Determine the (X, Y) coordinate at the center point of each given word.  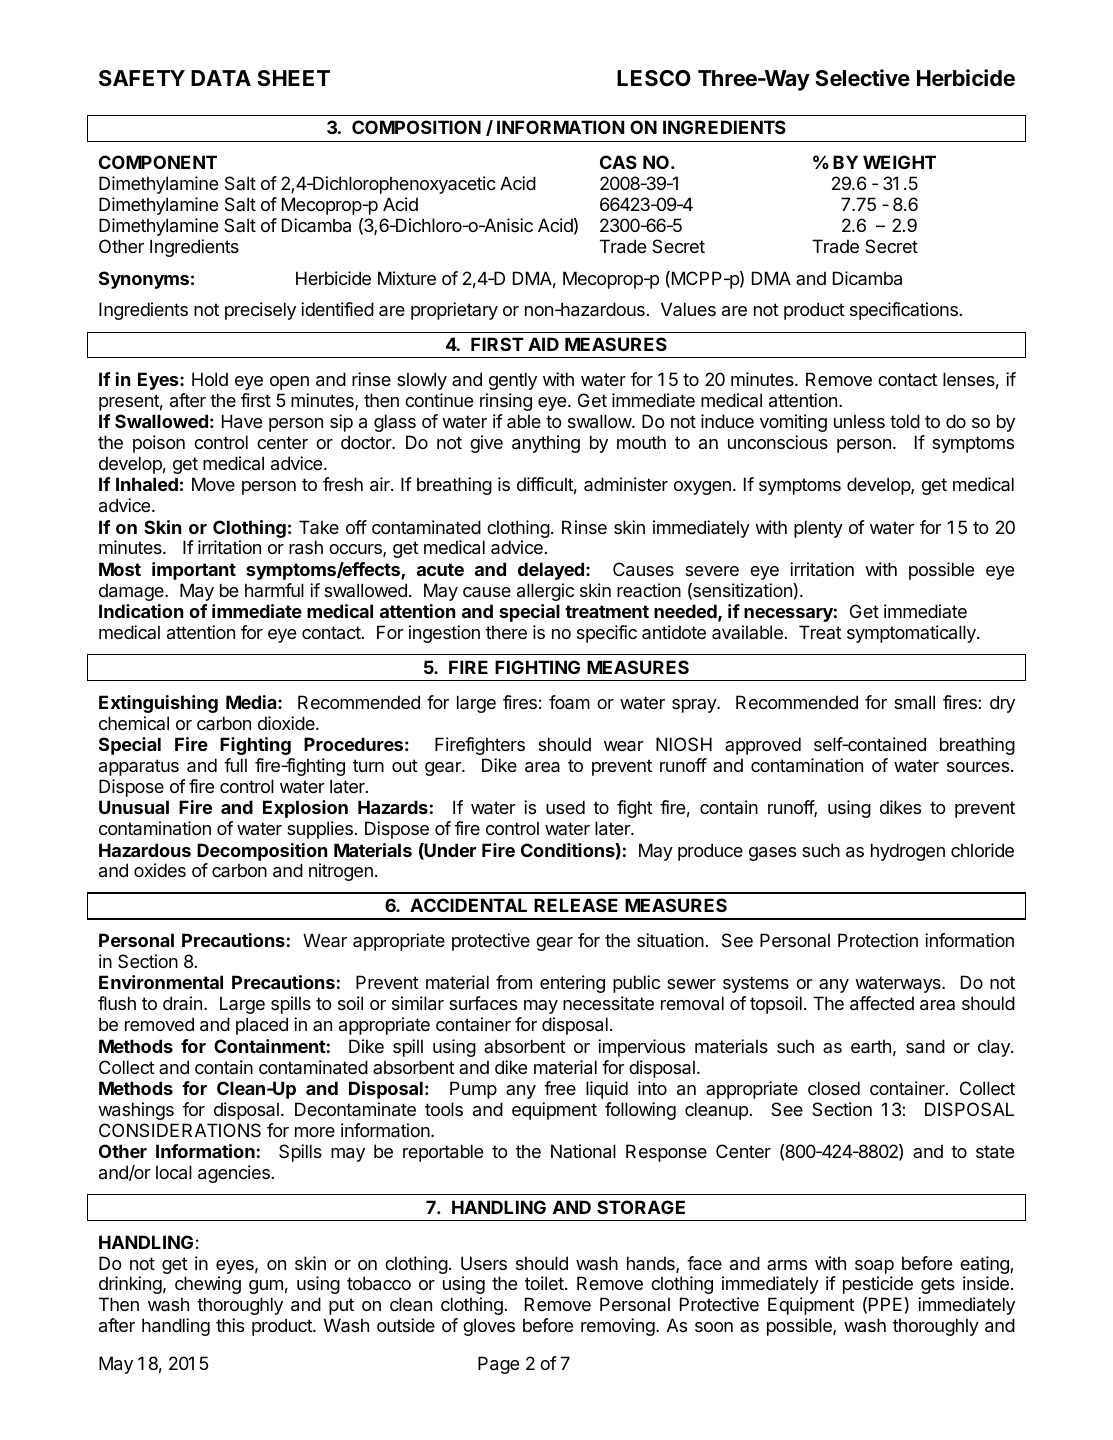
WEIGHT (899, 162)
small (914, 702)
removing (618, 1327)
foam (569, 702)
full (235, 765)
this (230, 1325)
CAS (618, 162)
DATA (221, 78)
